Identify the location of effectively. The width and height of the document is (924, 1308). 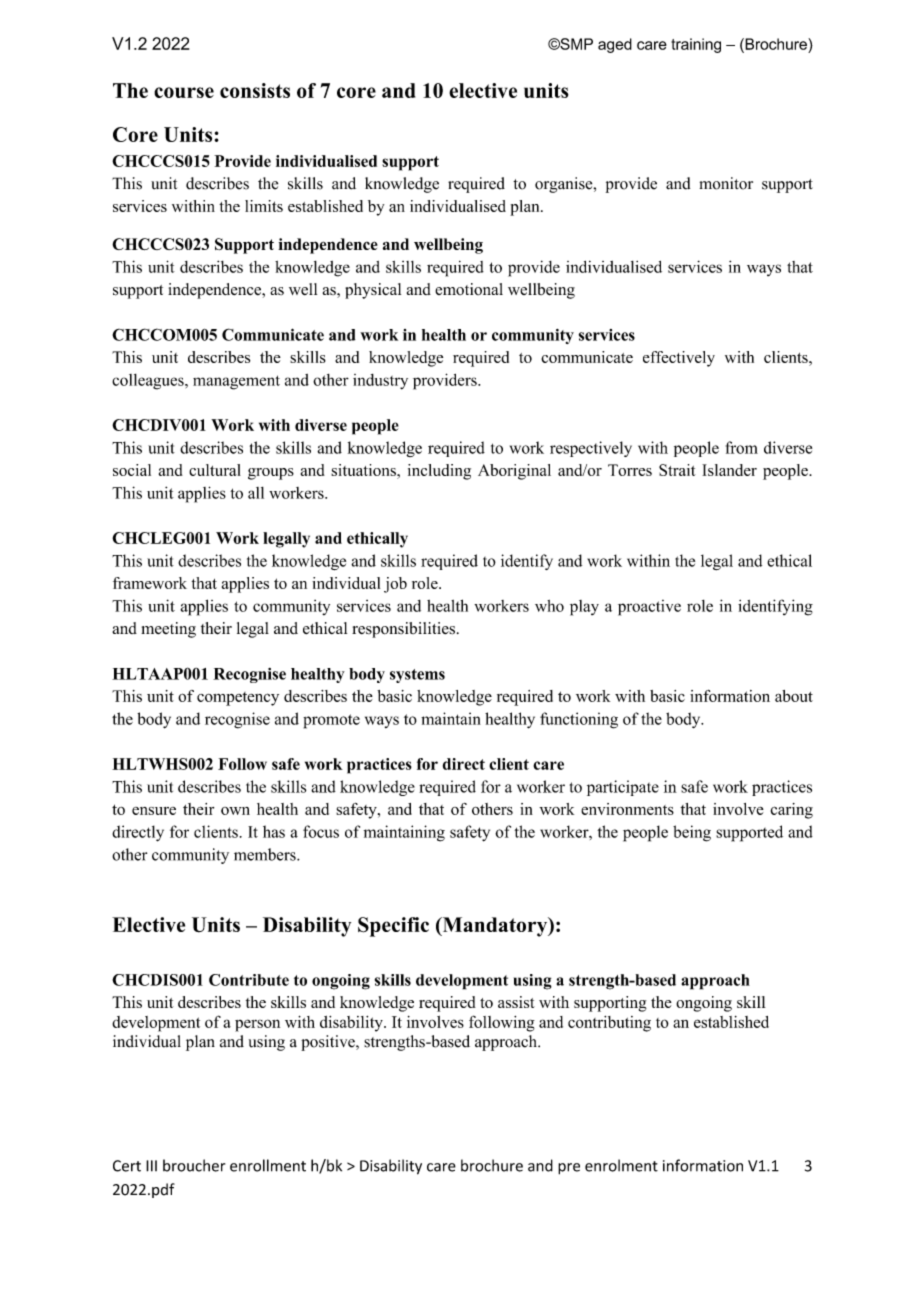
(679, 359).
